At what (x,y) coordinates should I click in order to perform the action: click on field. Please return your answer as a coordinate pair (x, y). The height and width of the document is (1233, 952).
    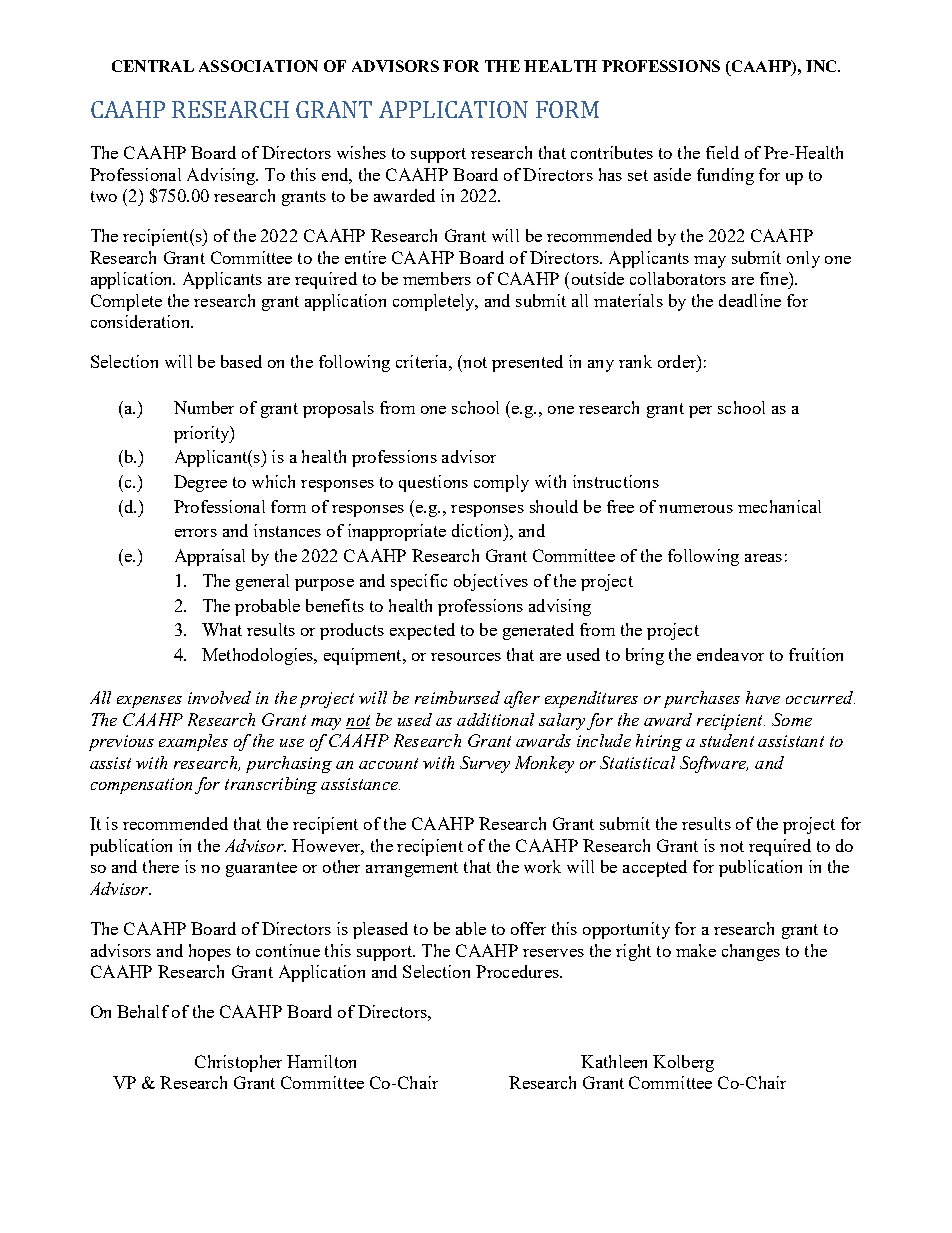
    Looking at the image, I should click on (722, 152).
